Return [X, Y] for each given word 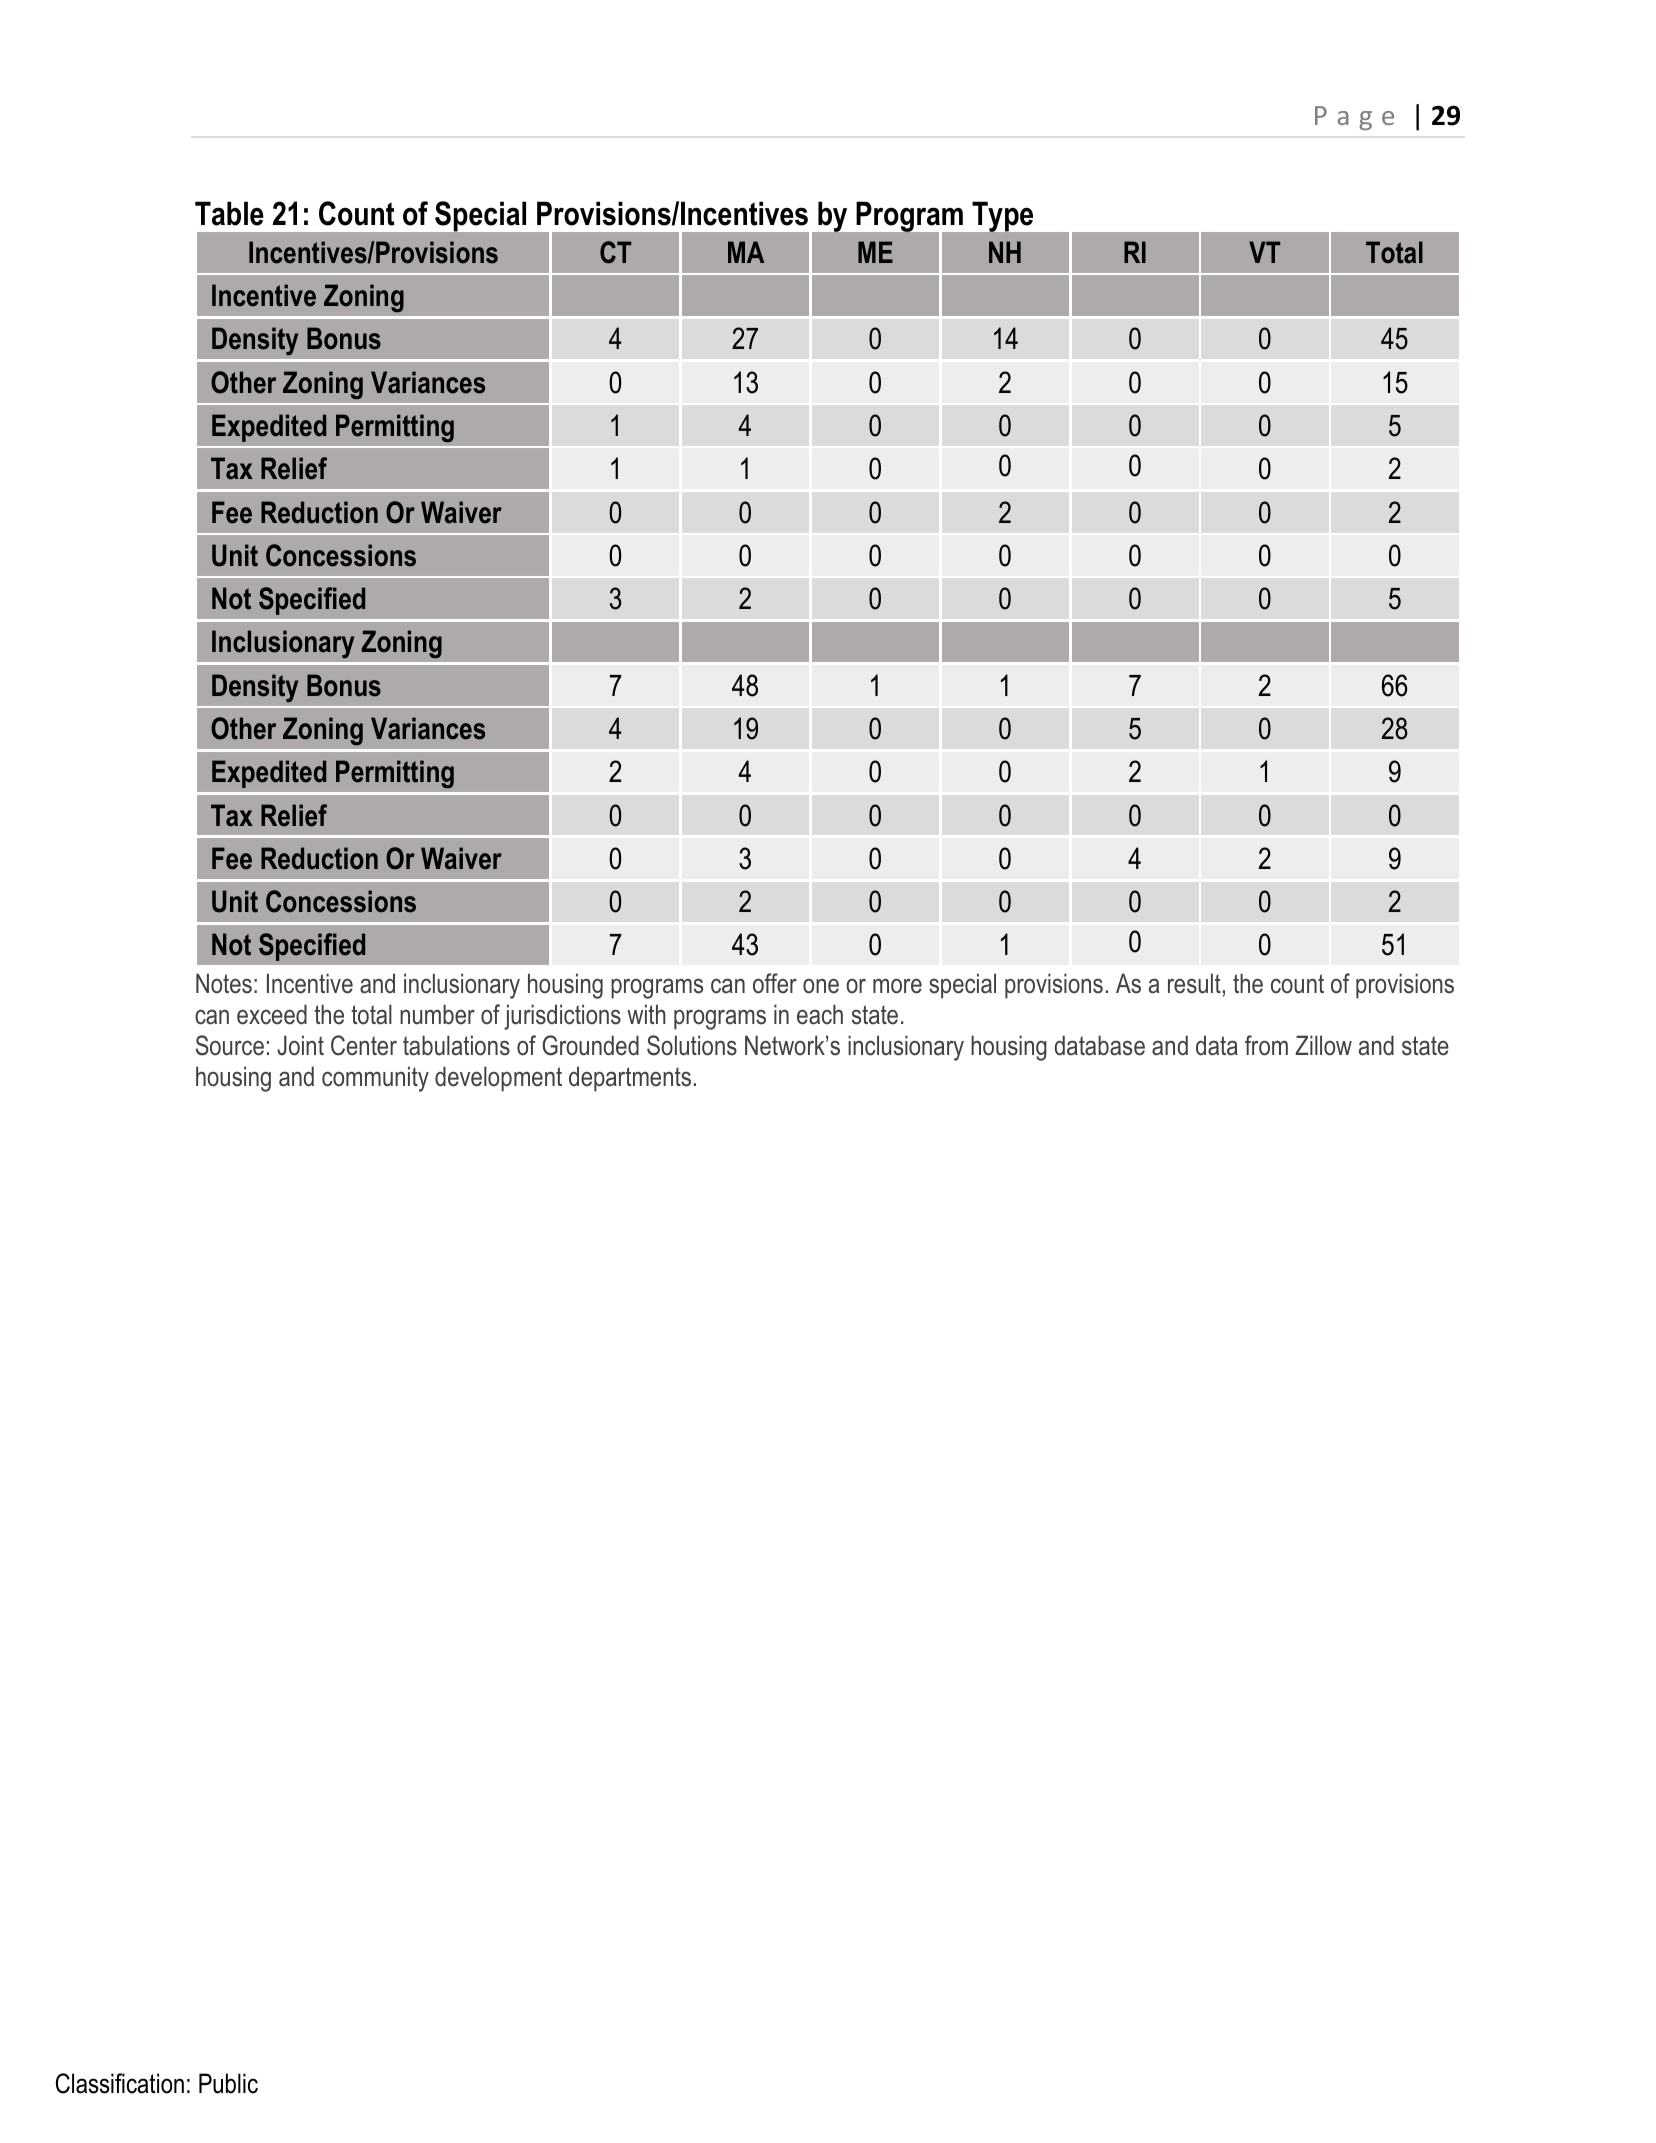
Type [1002, 217]
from [1266, 1045]
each [820, 1014]
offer [775, 983]
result [1194, 983]
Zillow [1323, 1045]
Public [228, 2083]
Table [229, 213]
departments [630, 1079]
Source [230, 1045]
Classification [120, 2083]
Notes [224, 983]
